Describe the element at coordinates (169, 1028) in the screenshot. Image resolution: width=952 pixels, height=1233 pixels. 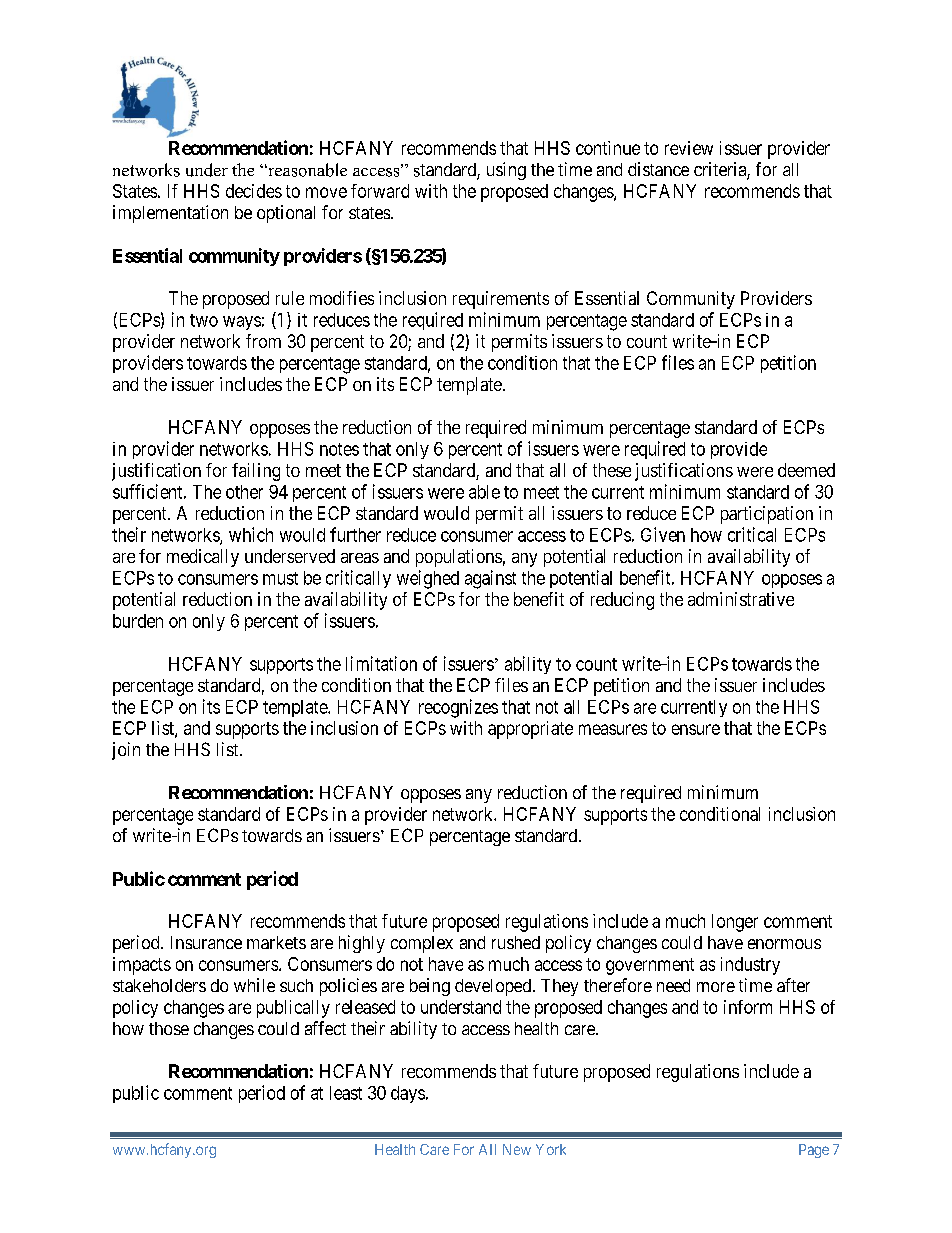
I see `those` at that location.
